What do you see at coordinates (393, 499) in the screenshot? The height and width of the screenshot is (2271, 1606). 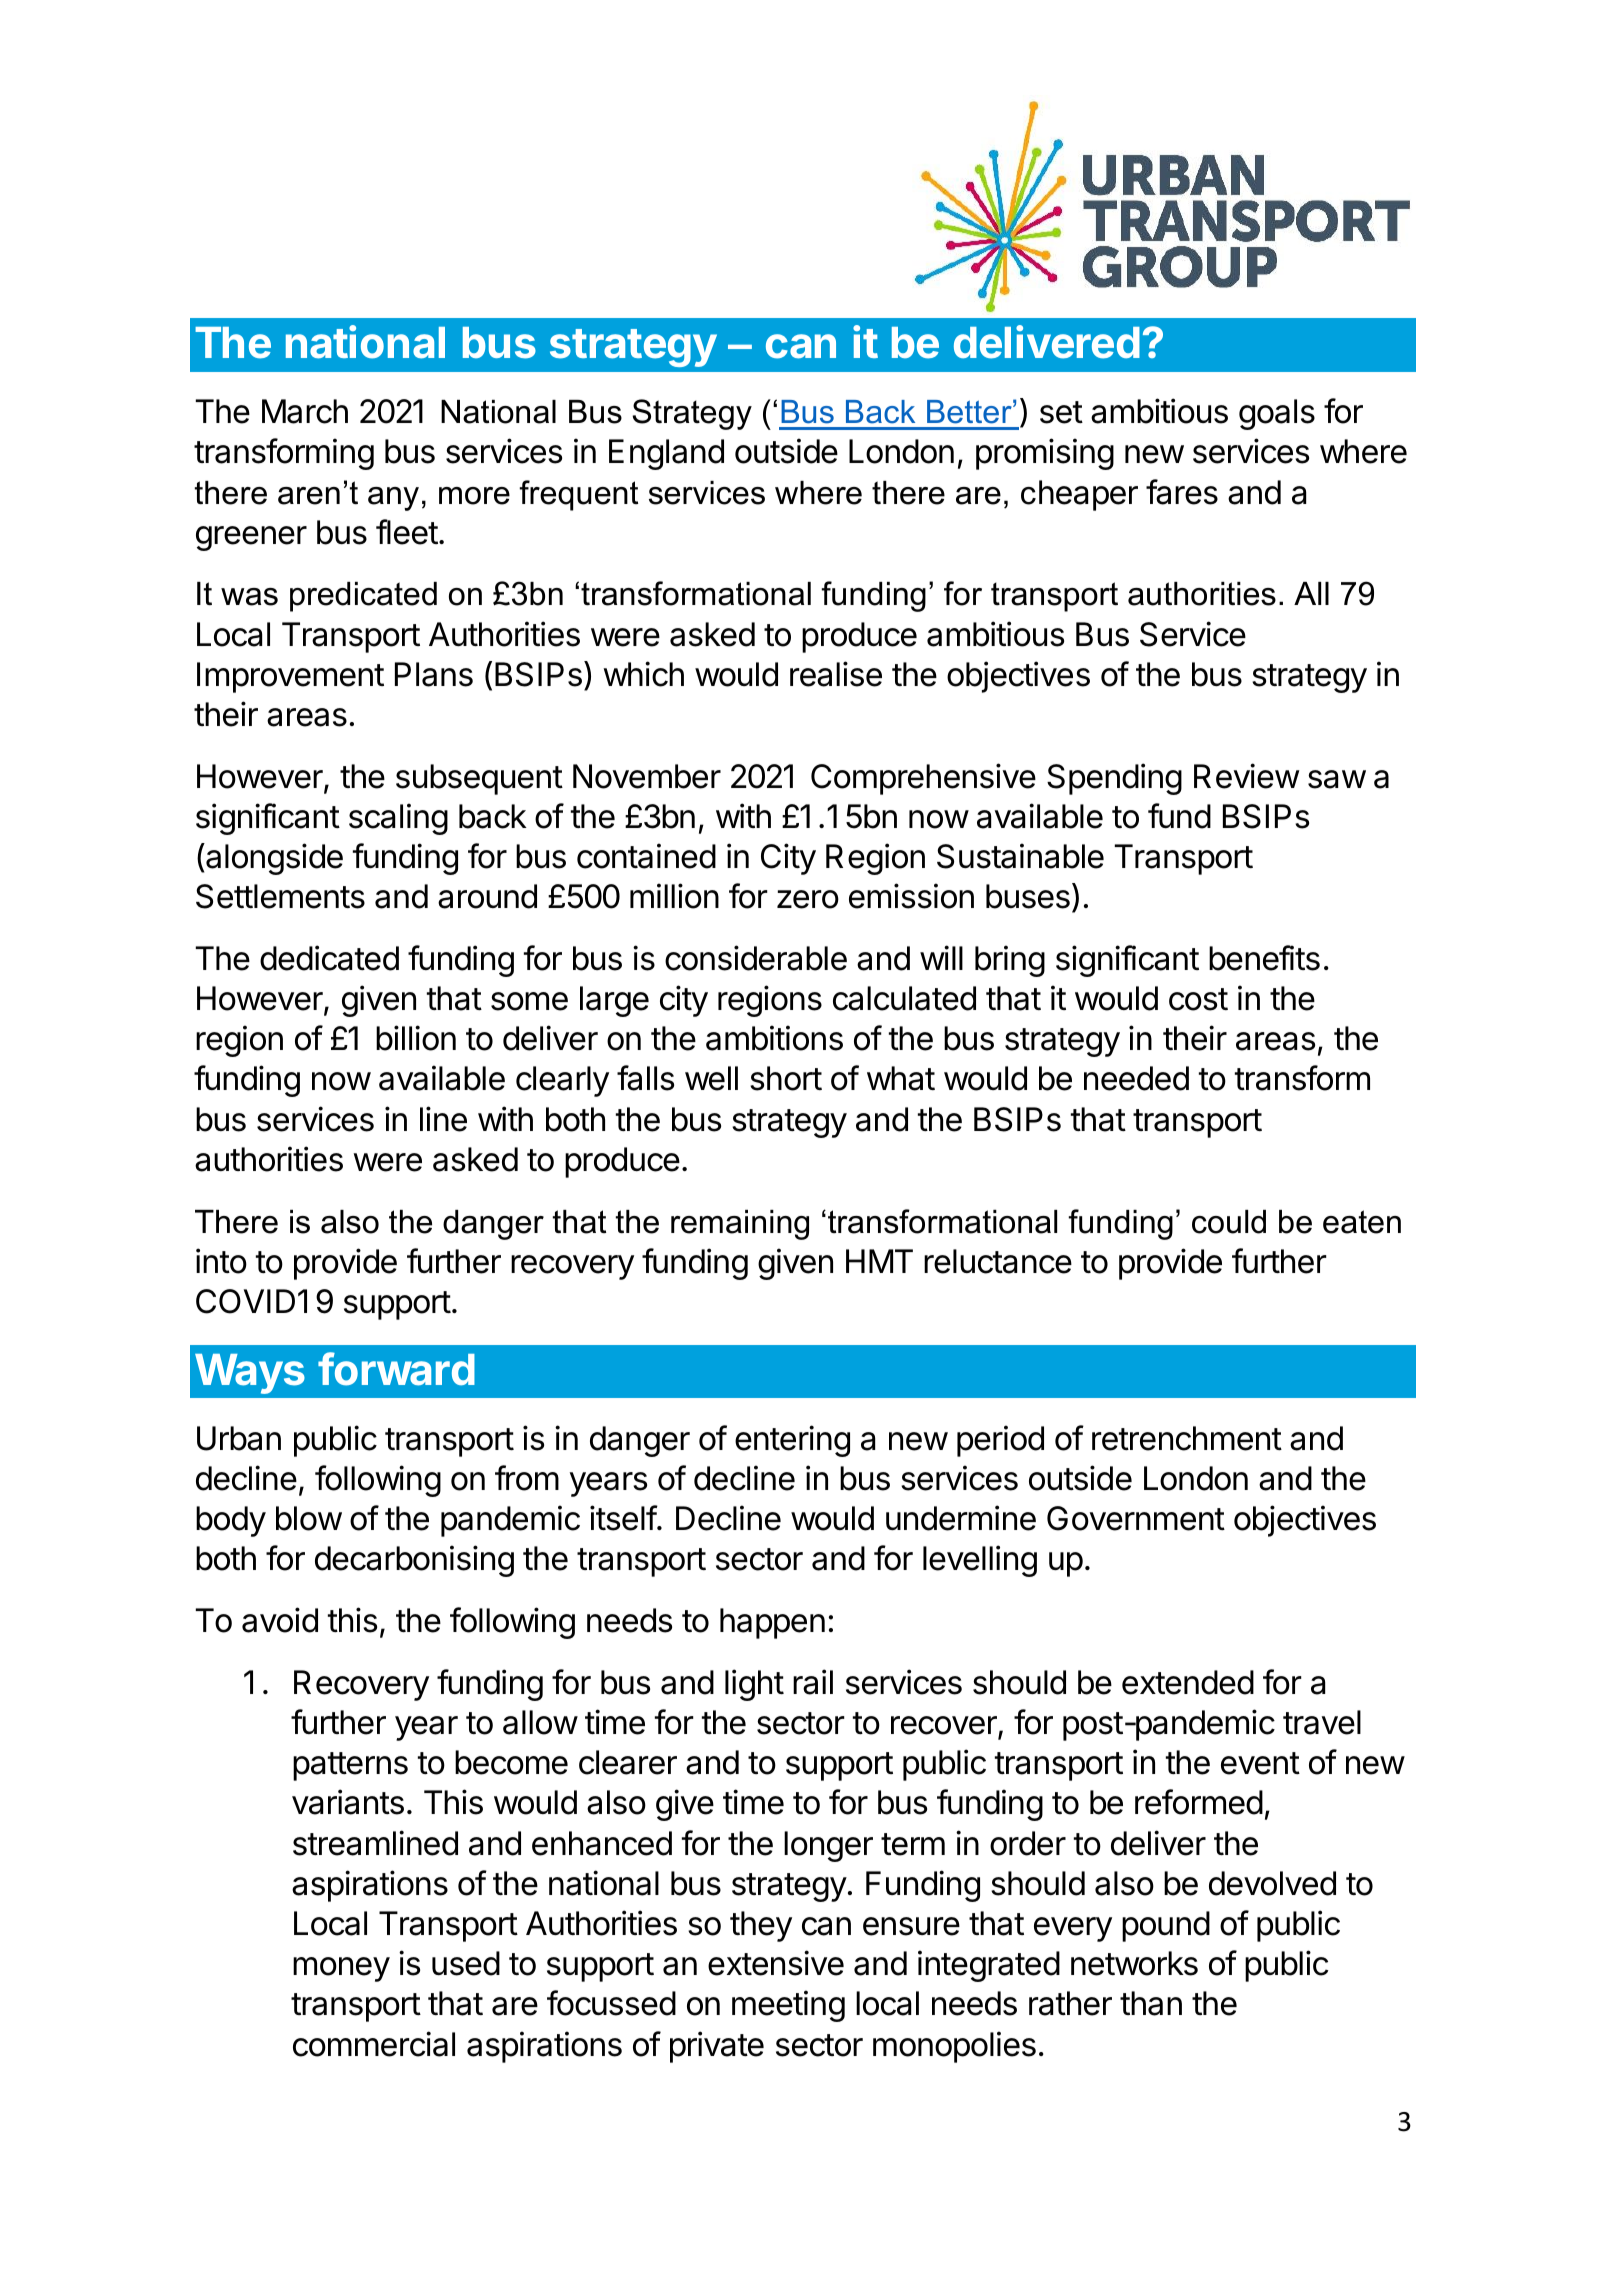 I see `any` at bounding box center [393, 499].
